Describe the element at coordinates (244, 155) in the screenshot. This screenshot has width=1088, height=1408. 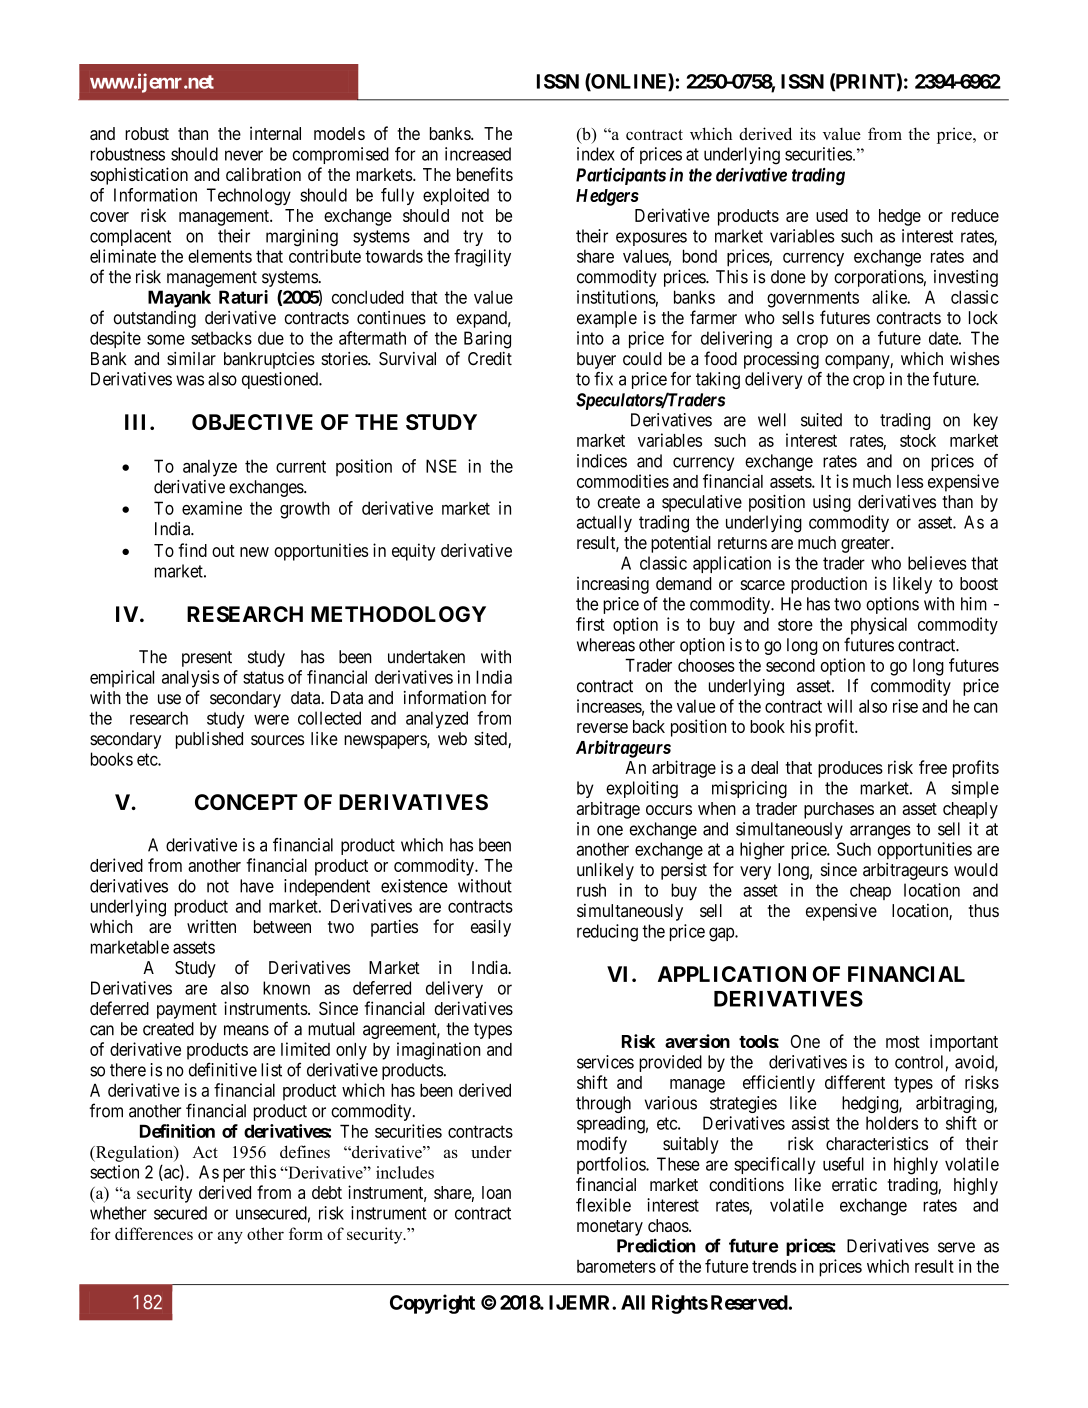
I see `never` at that location.
